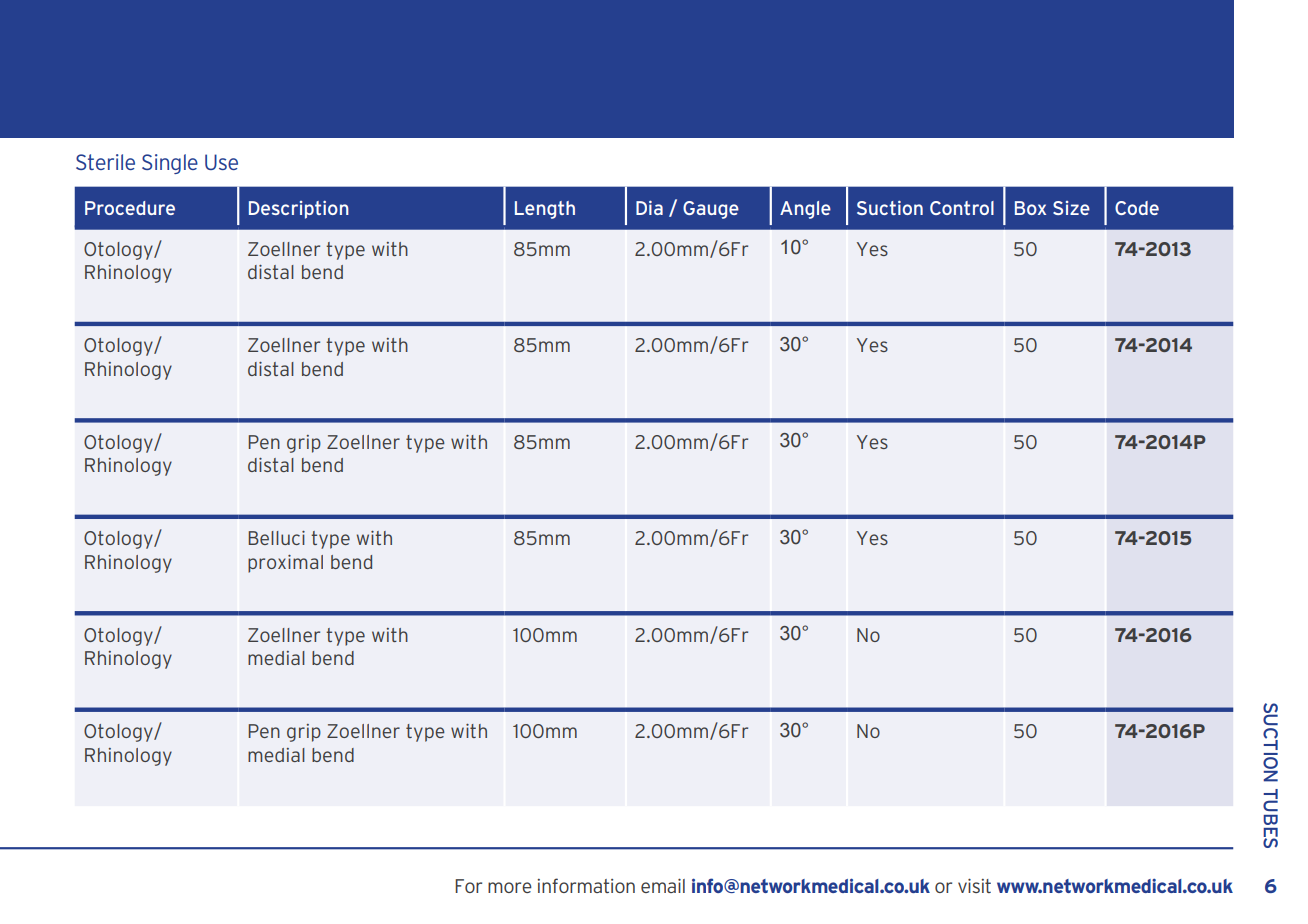 Image resolution: width=1308 pixels, height=924 pixels. I want to click on Angle, so click(805, 210).
